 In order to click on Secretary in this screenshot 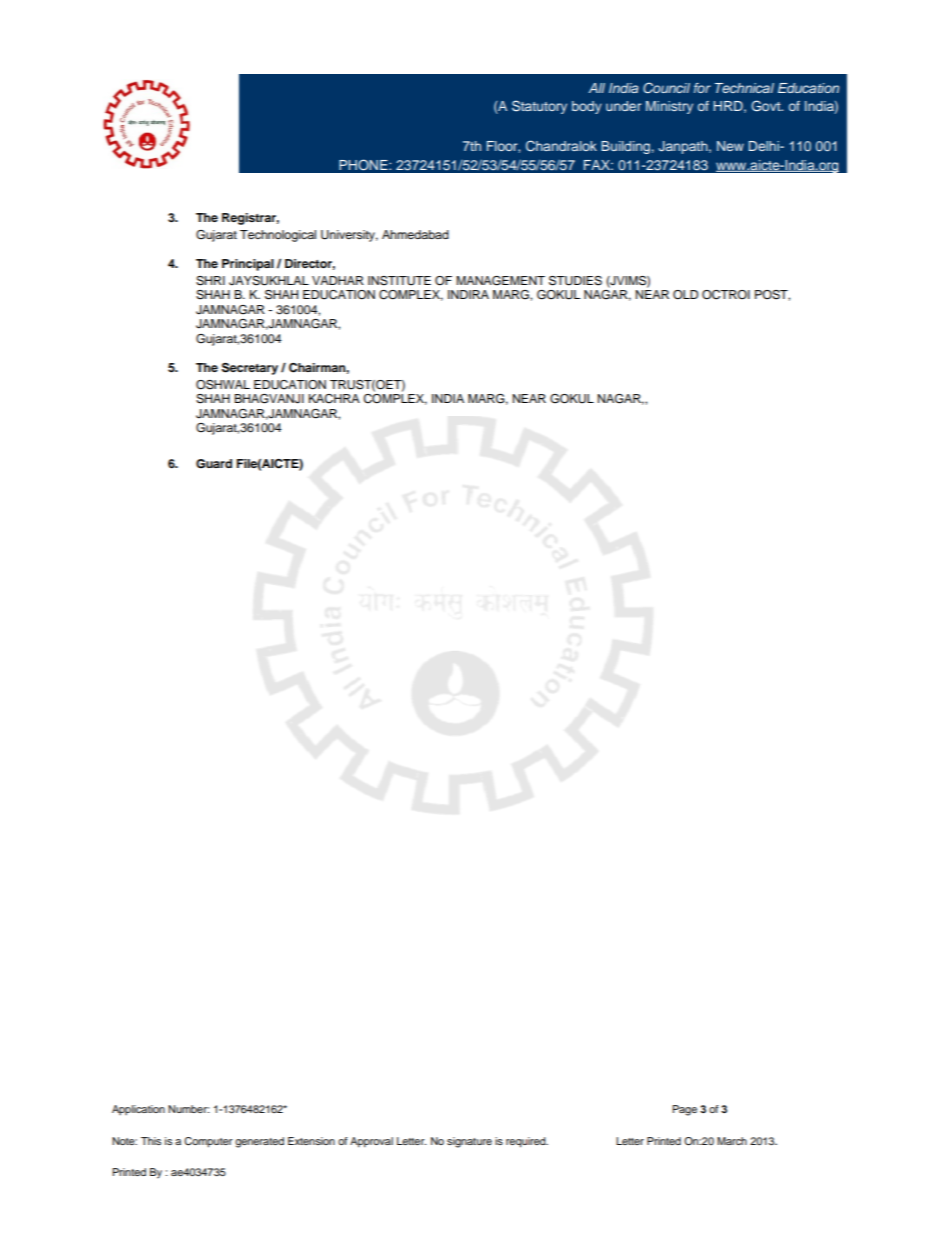, I will do `click(250, 369)`.
